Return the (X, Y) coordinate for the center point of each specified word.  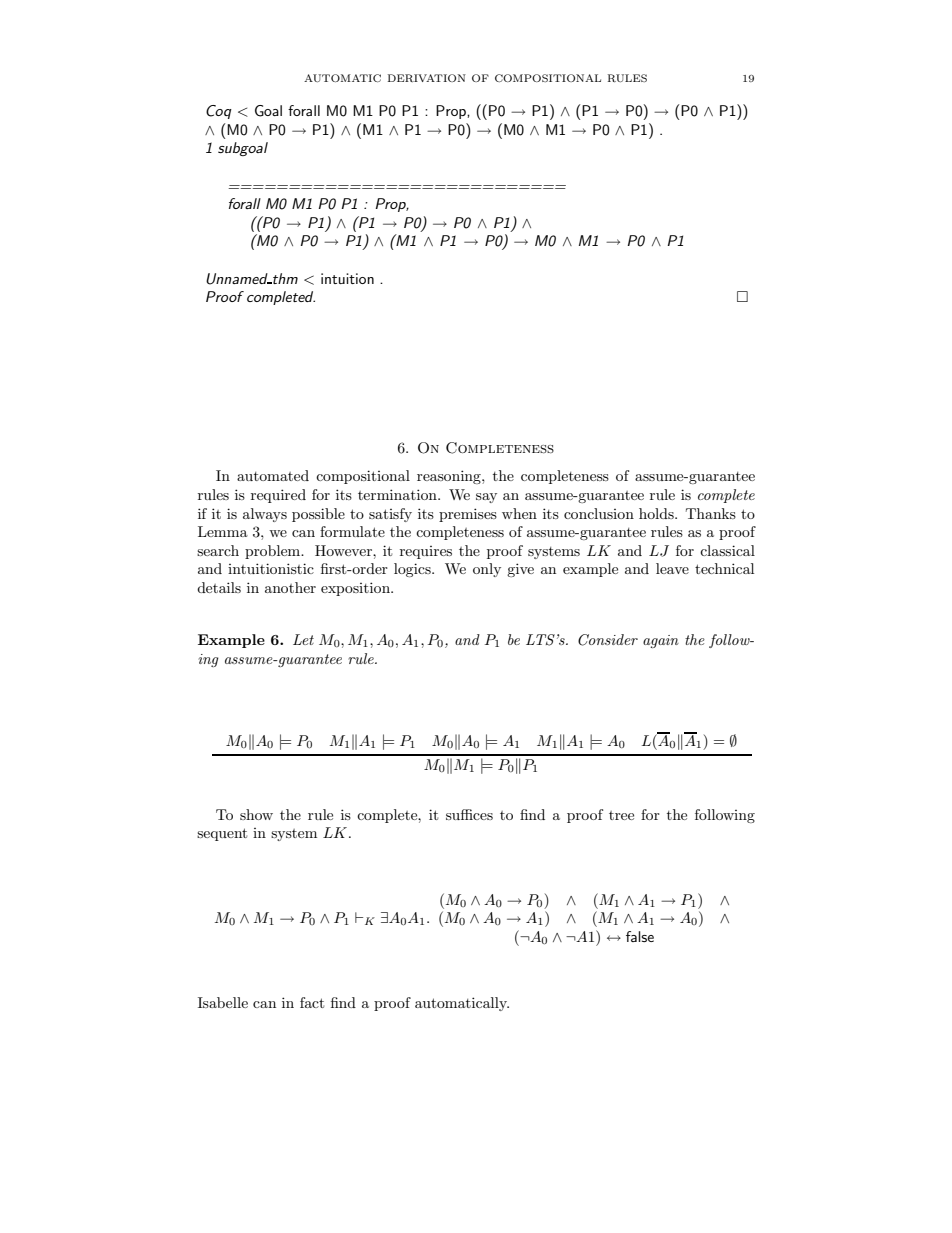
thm (284, 278)
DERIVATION (427, 78)
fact (312, 1002)
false (640, 936)
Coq (219, 112)
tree (621, 815)
